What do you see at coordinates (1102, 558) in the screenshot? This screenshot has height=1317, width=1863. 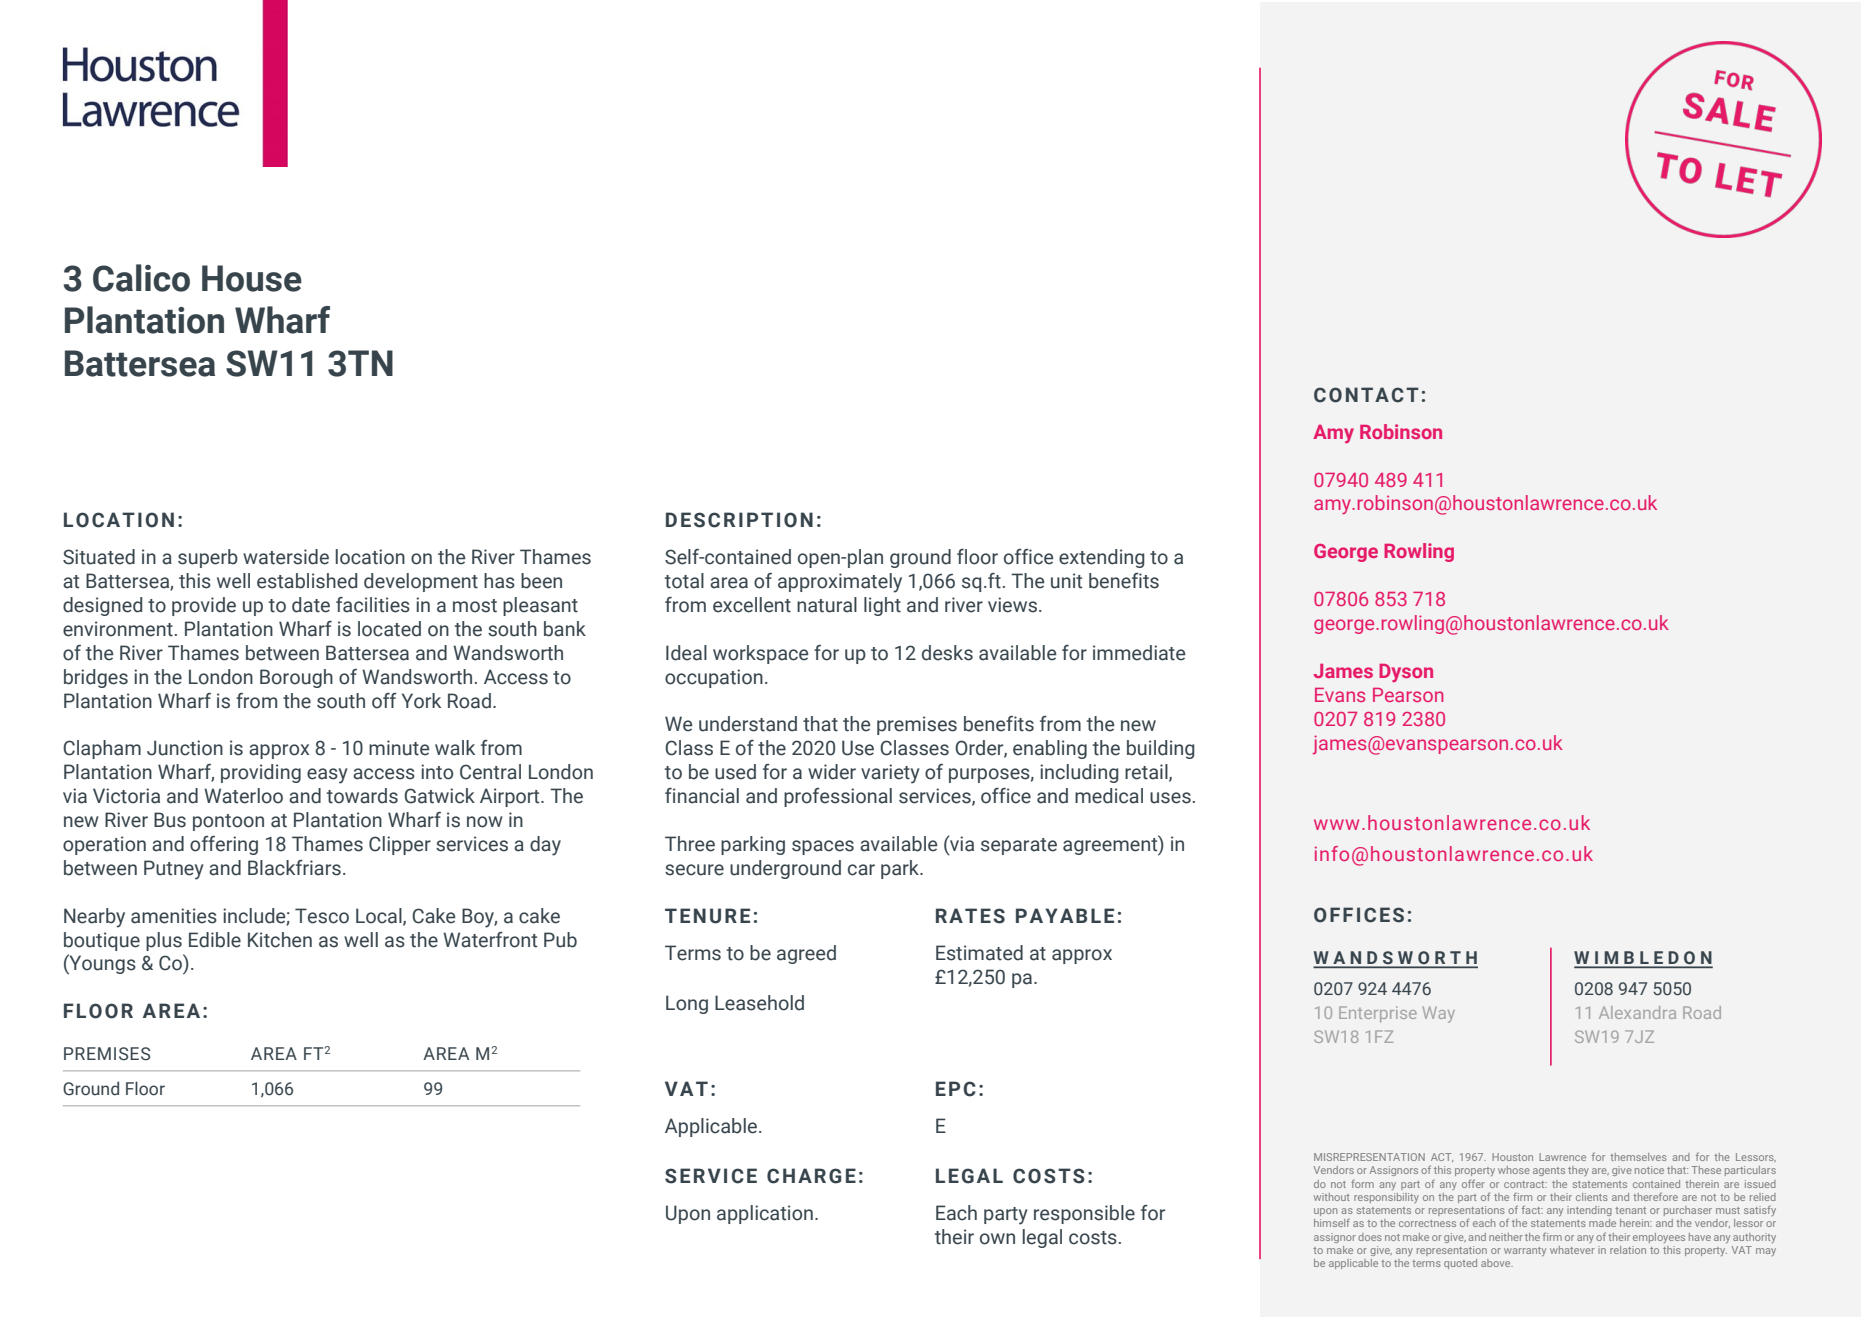 I see `extending` at bounding box center [1102, 558].
